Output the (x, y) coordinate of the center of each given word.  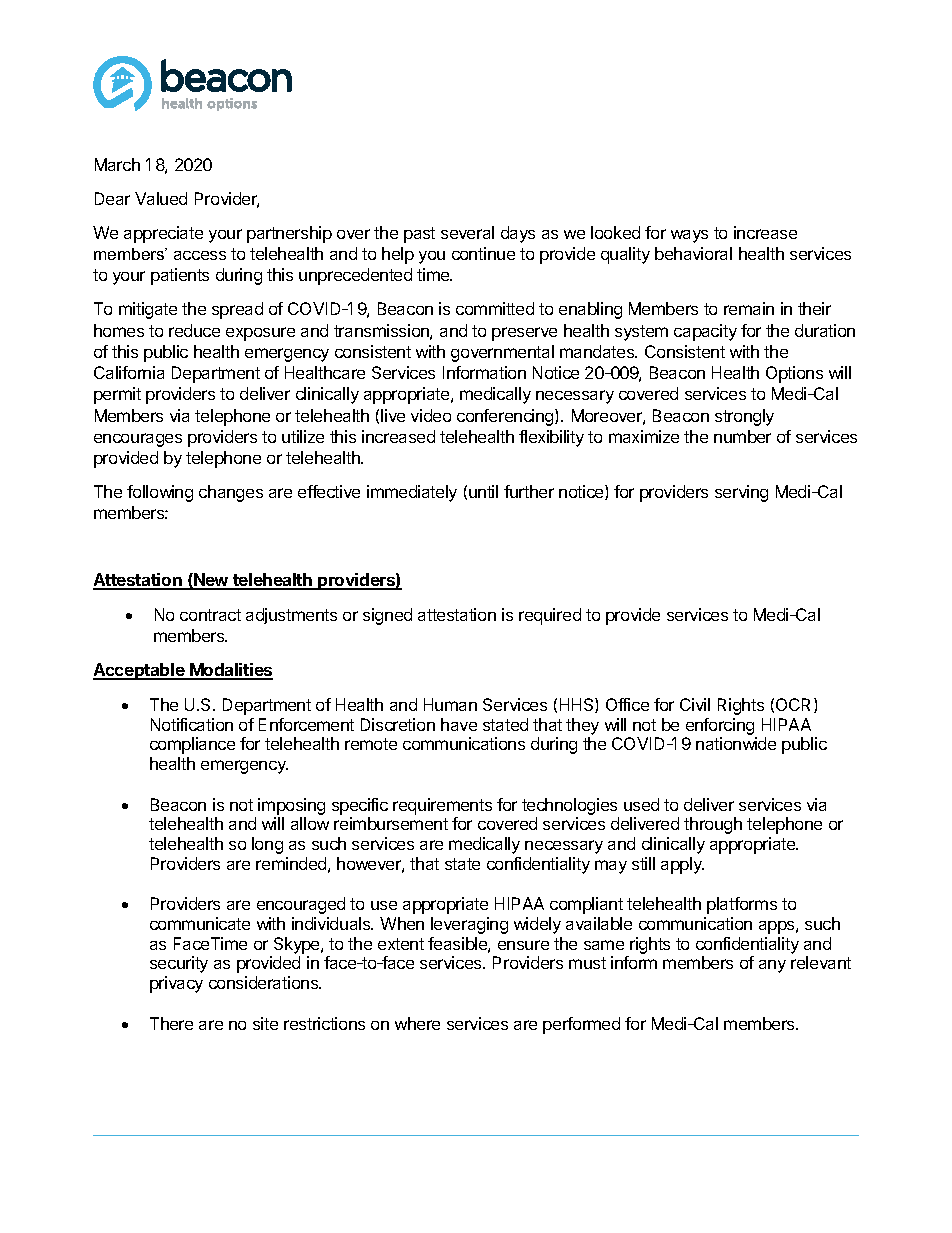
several (467, 232)
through (713, 825)
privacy (176, 984)
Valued (161, 198)
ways (689, 236)
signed (387, 616)
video (431, 415)
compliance (192, 745)
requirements (442, 806)
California (129, 372)
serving (741, 493)
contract (210, 615)
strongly (744, 417)
